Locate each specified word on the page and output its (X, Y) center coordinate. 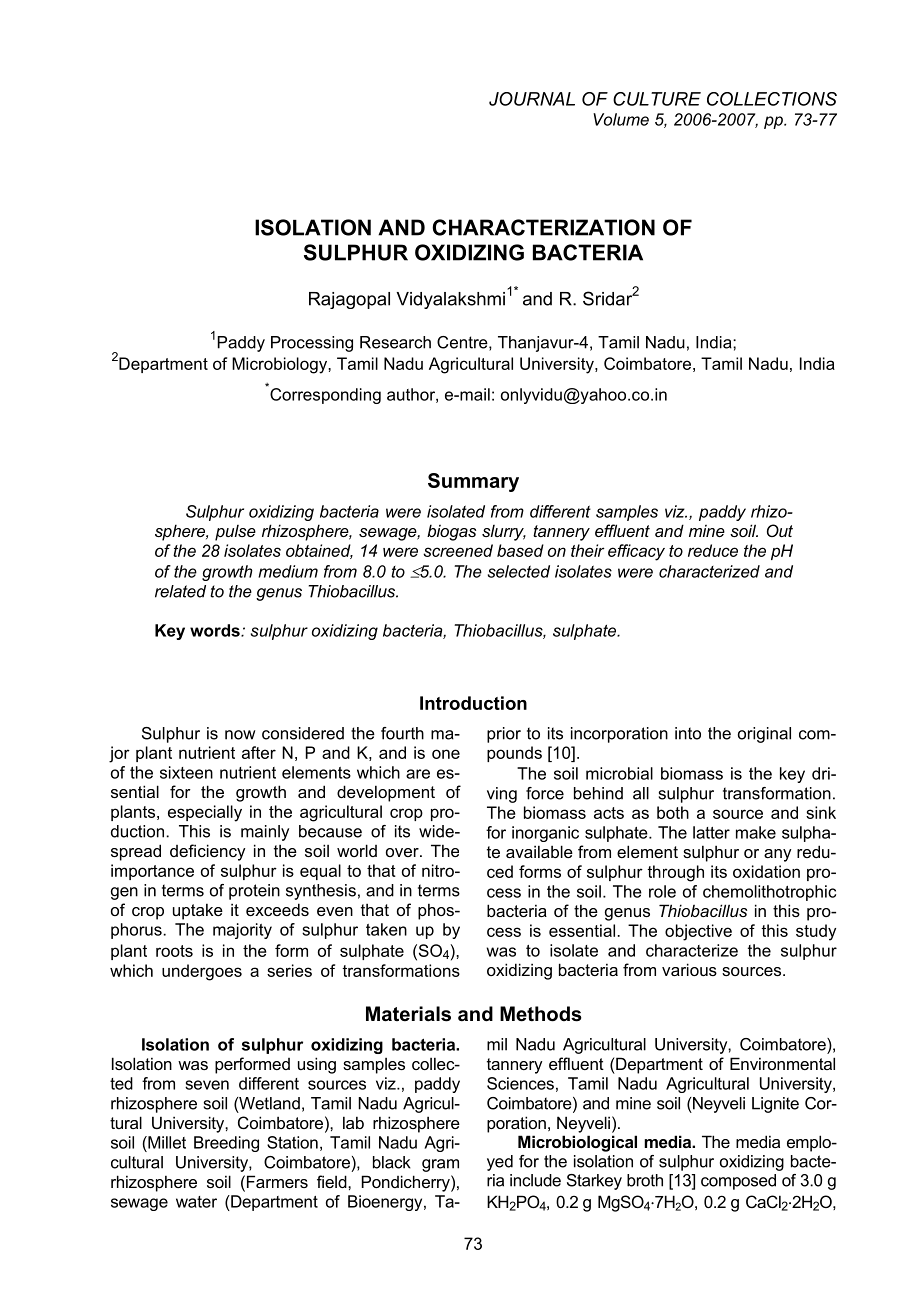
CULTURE (657, 99)
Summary (473, 482)
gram (440, 1165)
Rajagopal (349, 300)
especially (205, 813)
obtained (319, 551)
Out (780, 530)
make (756, 832)
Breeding (226, 1144)
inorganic (545, 834)
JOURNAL (532, 99)
